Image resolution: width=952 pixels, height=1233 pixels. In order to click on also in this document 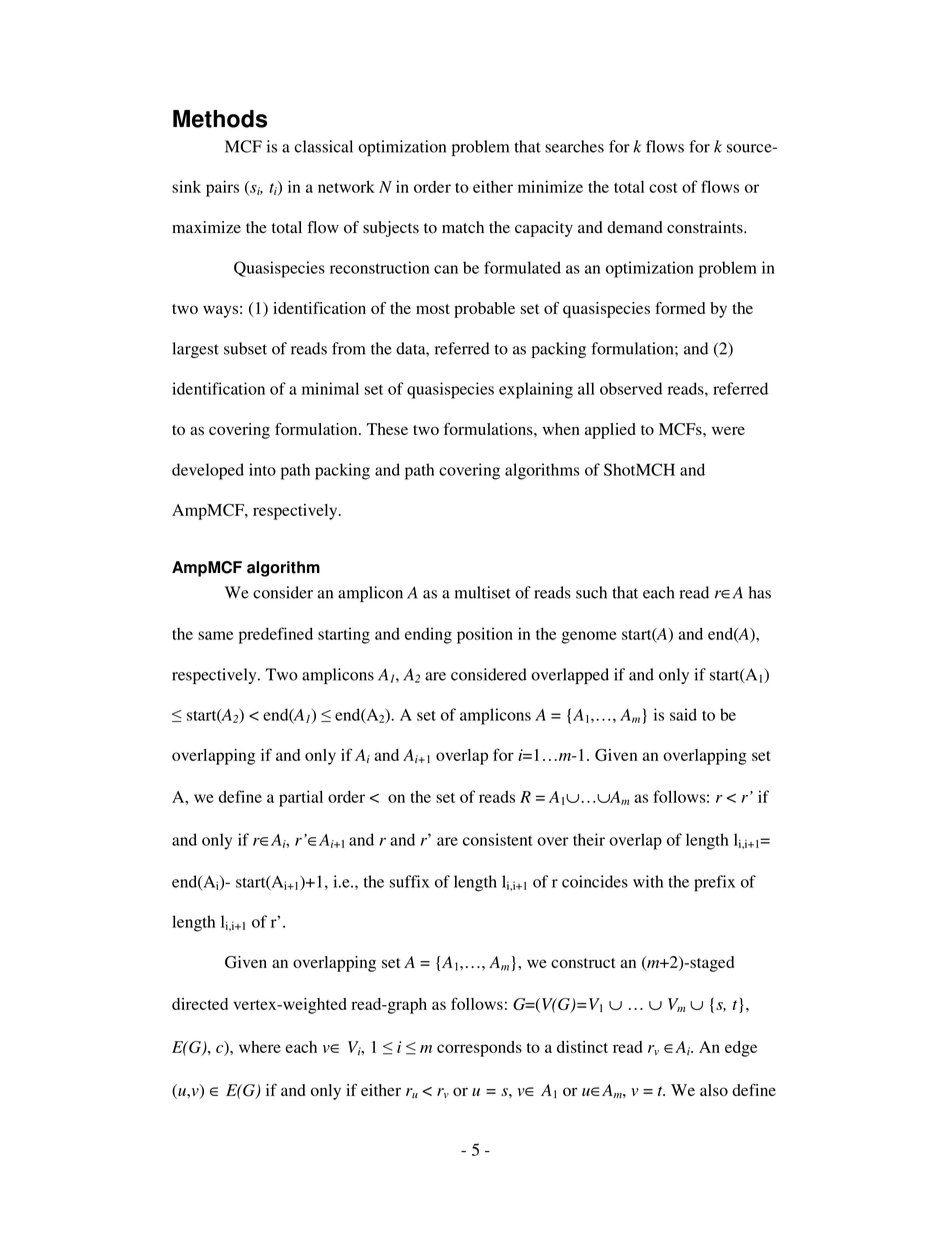, I will do `click(714, 1090)`.
